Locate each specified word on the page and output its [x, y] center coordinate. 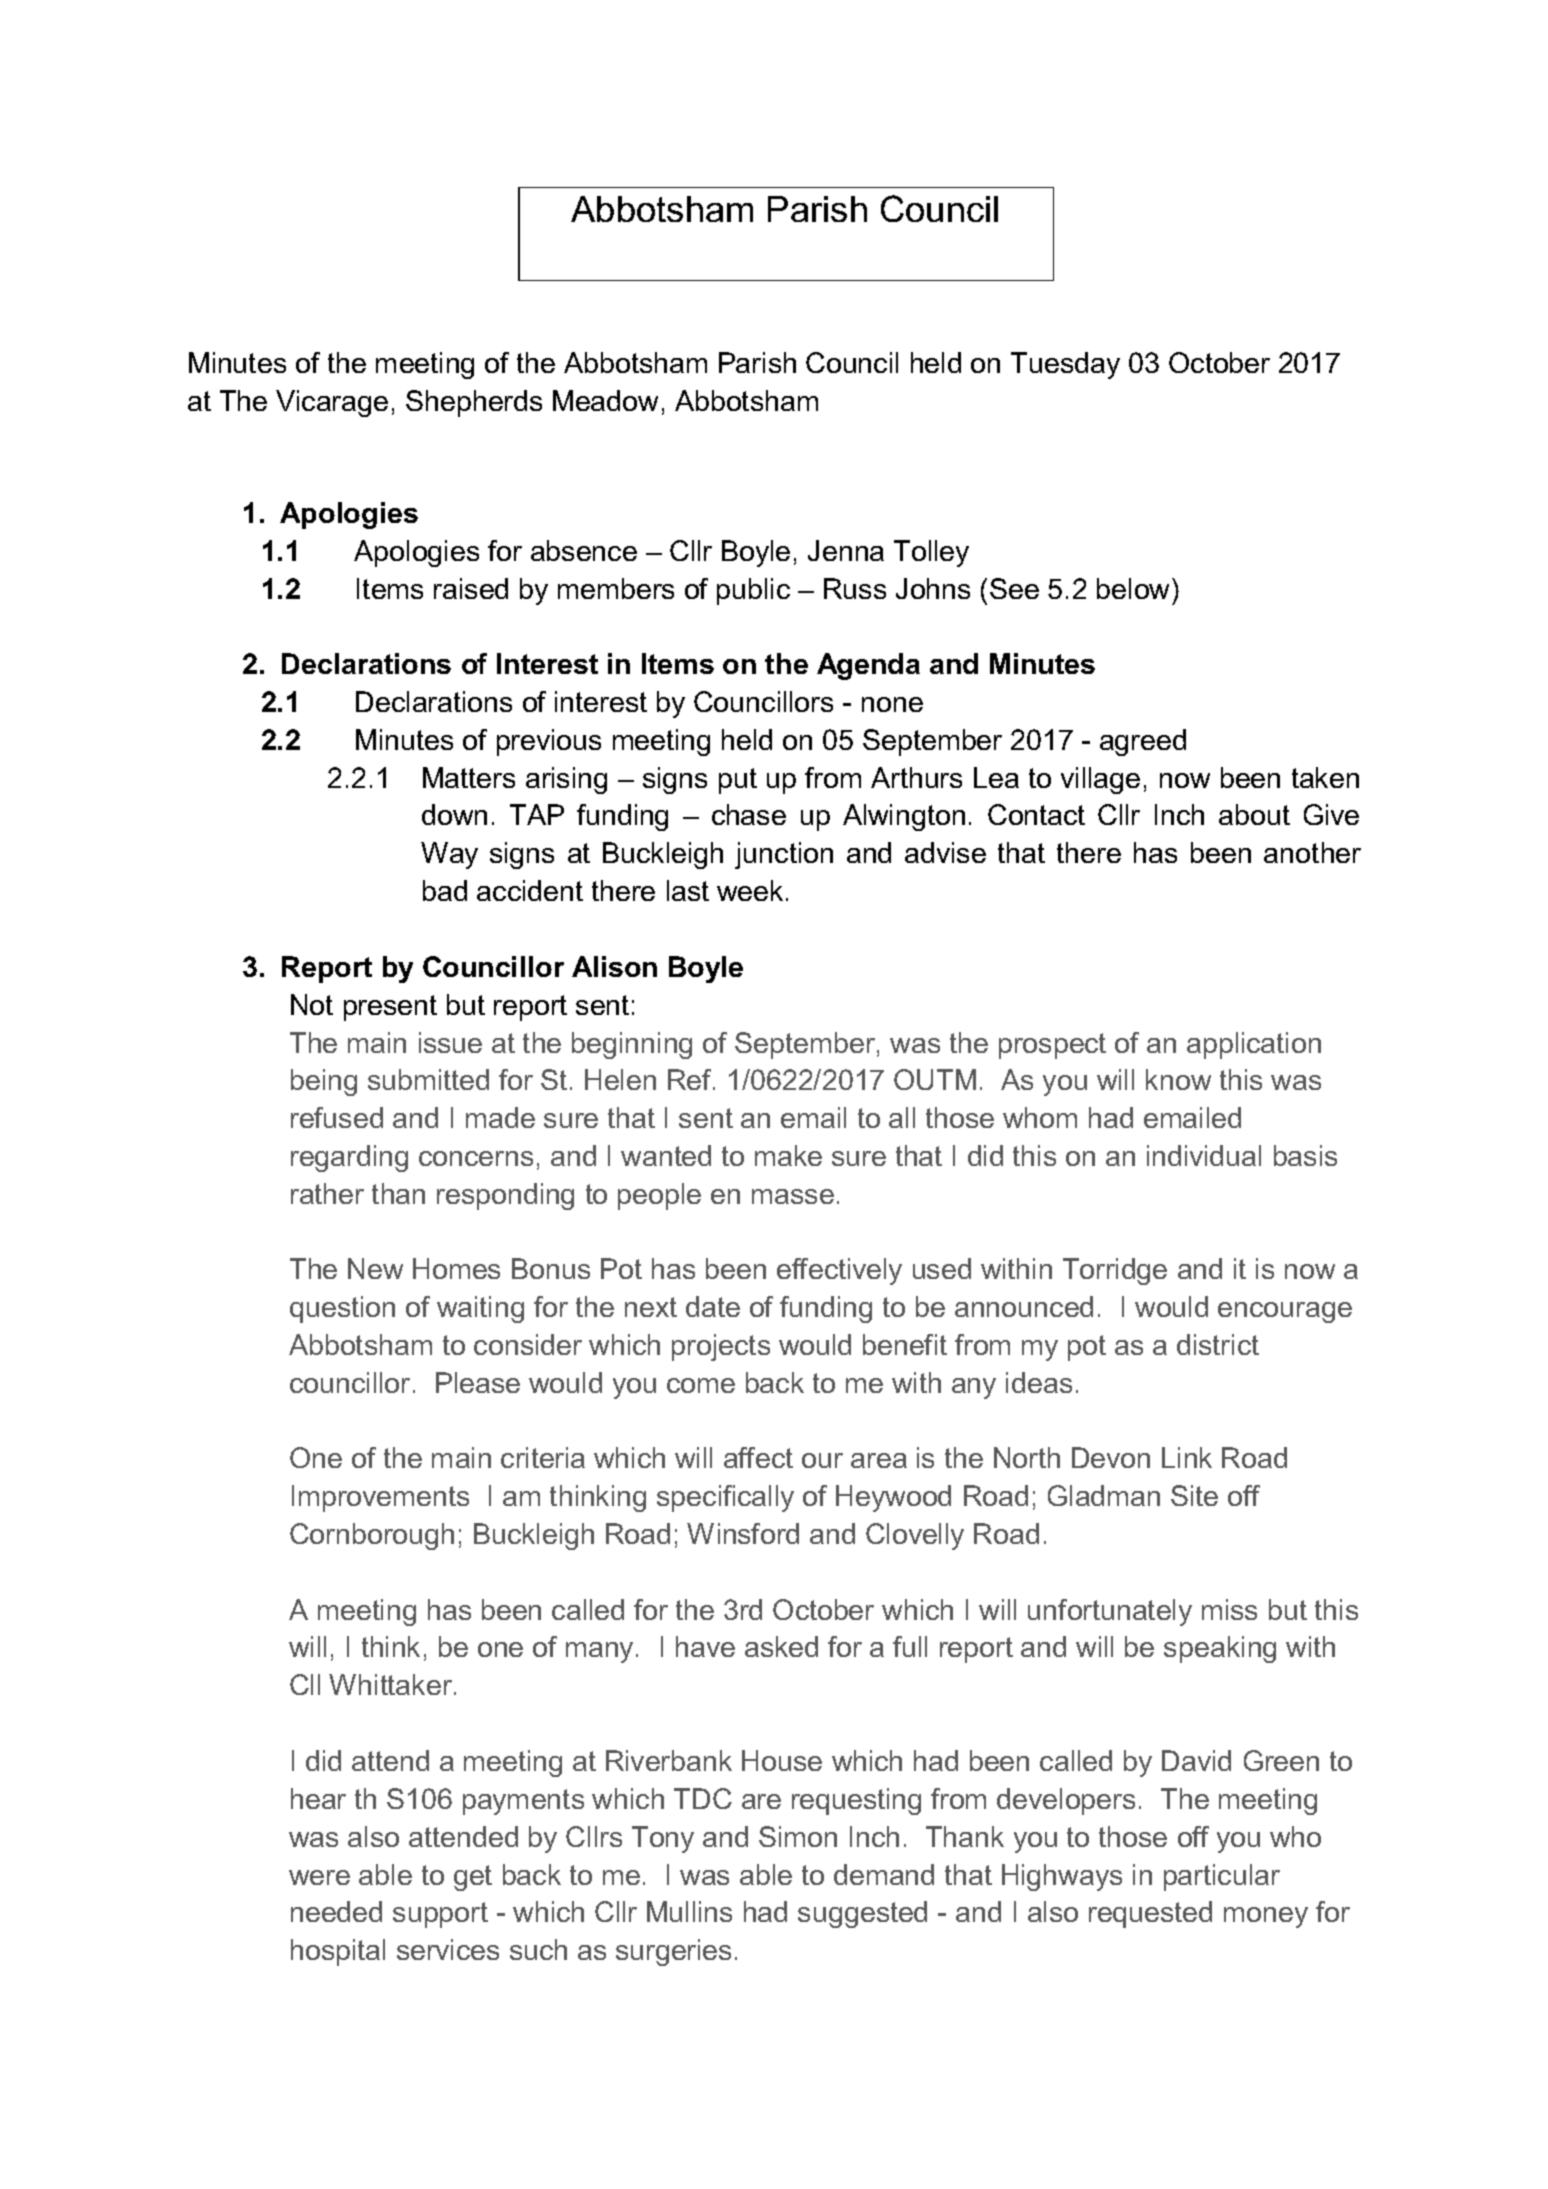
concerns [476, 1158]
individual [1204, 1155]
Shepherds [474, 403]
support [440, 1915]
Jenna [846, 550]
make [788, 1155]
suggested [862, 1914]
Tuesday [1065, 365]
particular [1222, 1877]
